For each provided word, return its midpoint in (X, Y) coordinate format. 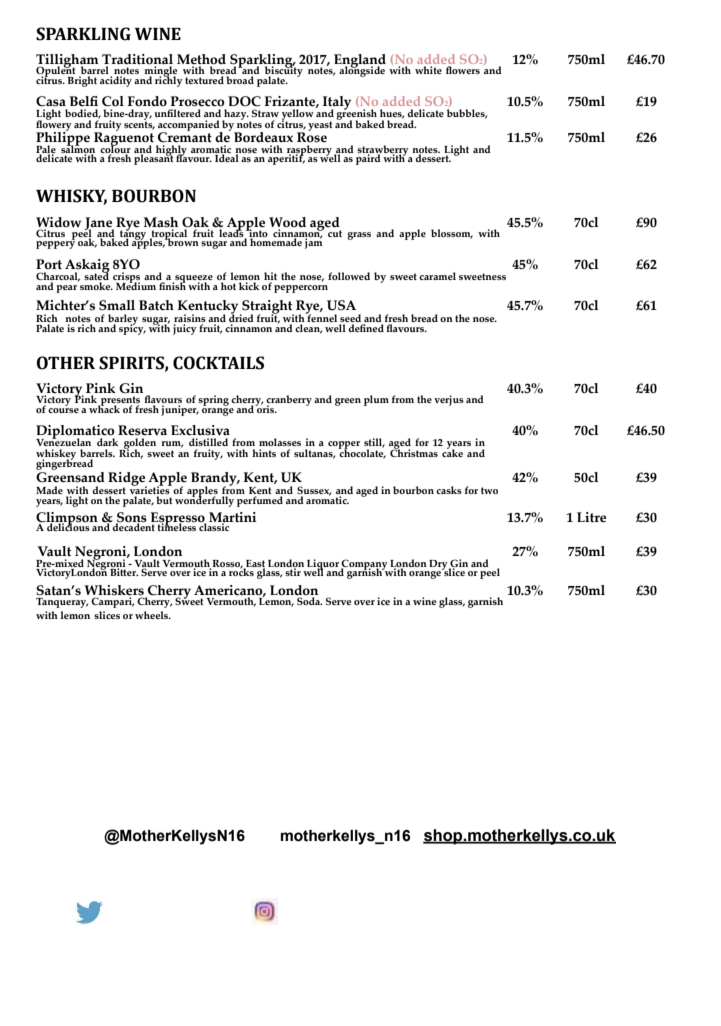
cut (335, 233)
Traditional (137, 60)
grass (359, 236)
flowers (463, 70)
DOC (244, 101)
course (63, 409)
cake (452, 452)
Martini (232, 518)
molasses (280, 442)
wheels (153, 615)
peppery (55, 244)
